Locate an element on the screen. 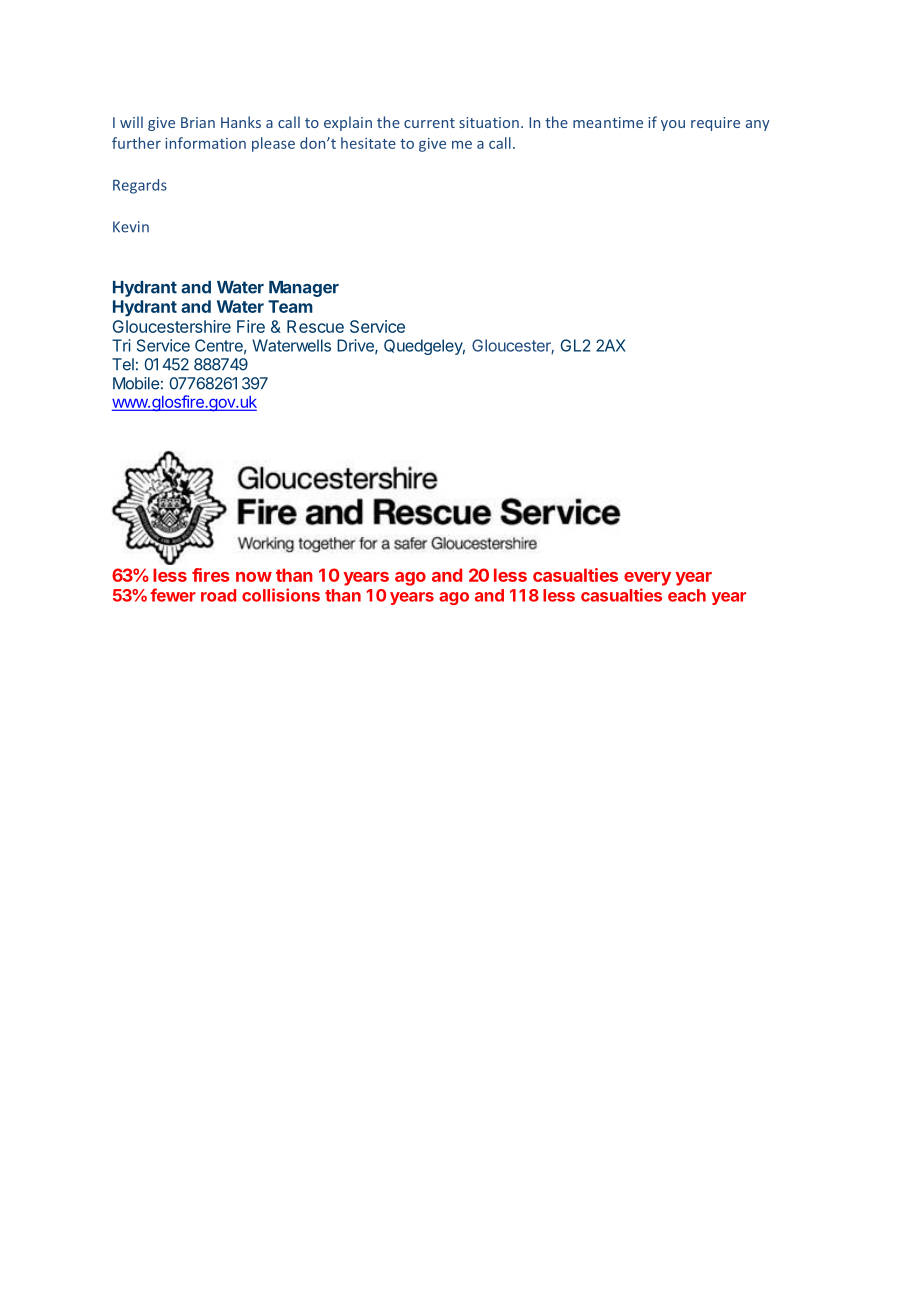 This screenshot has width=924, height=1307. information is located at coordinates (205, 143).
